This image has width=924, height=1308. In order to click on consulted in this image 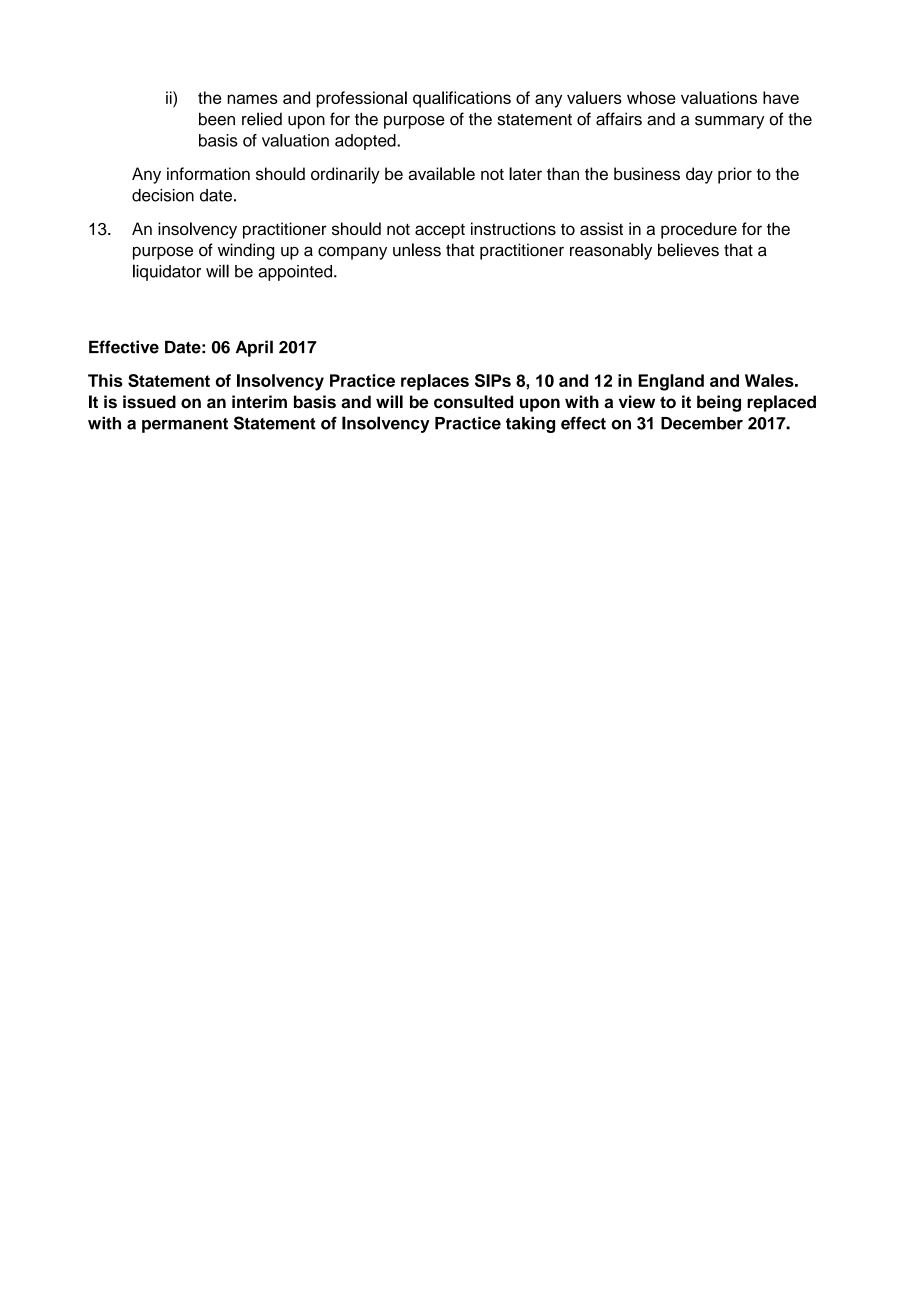, I will do `click(473, 402)`.
